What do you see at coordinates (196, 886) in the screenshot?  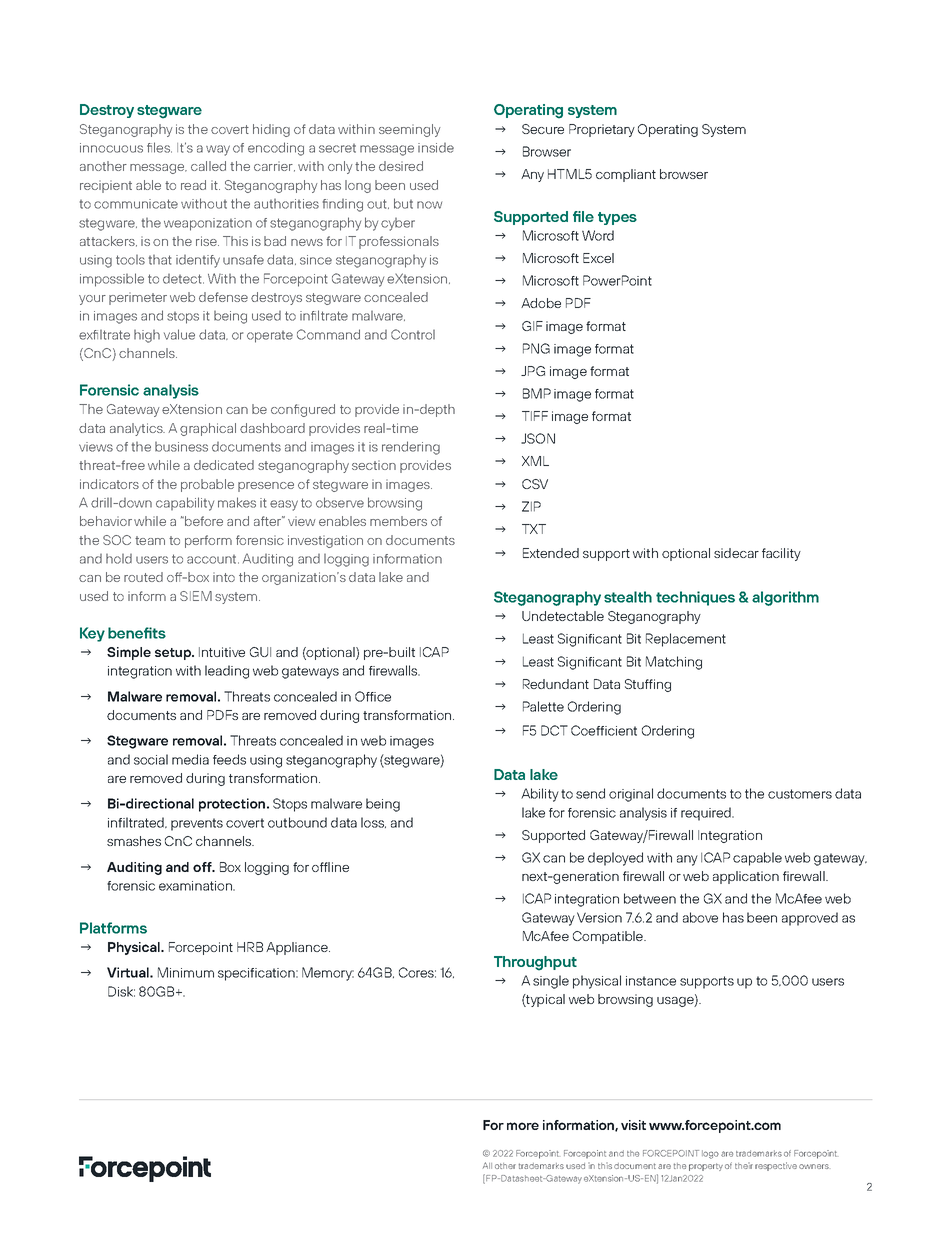 I see `examination` at bounding box center [196, 886].
